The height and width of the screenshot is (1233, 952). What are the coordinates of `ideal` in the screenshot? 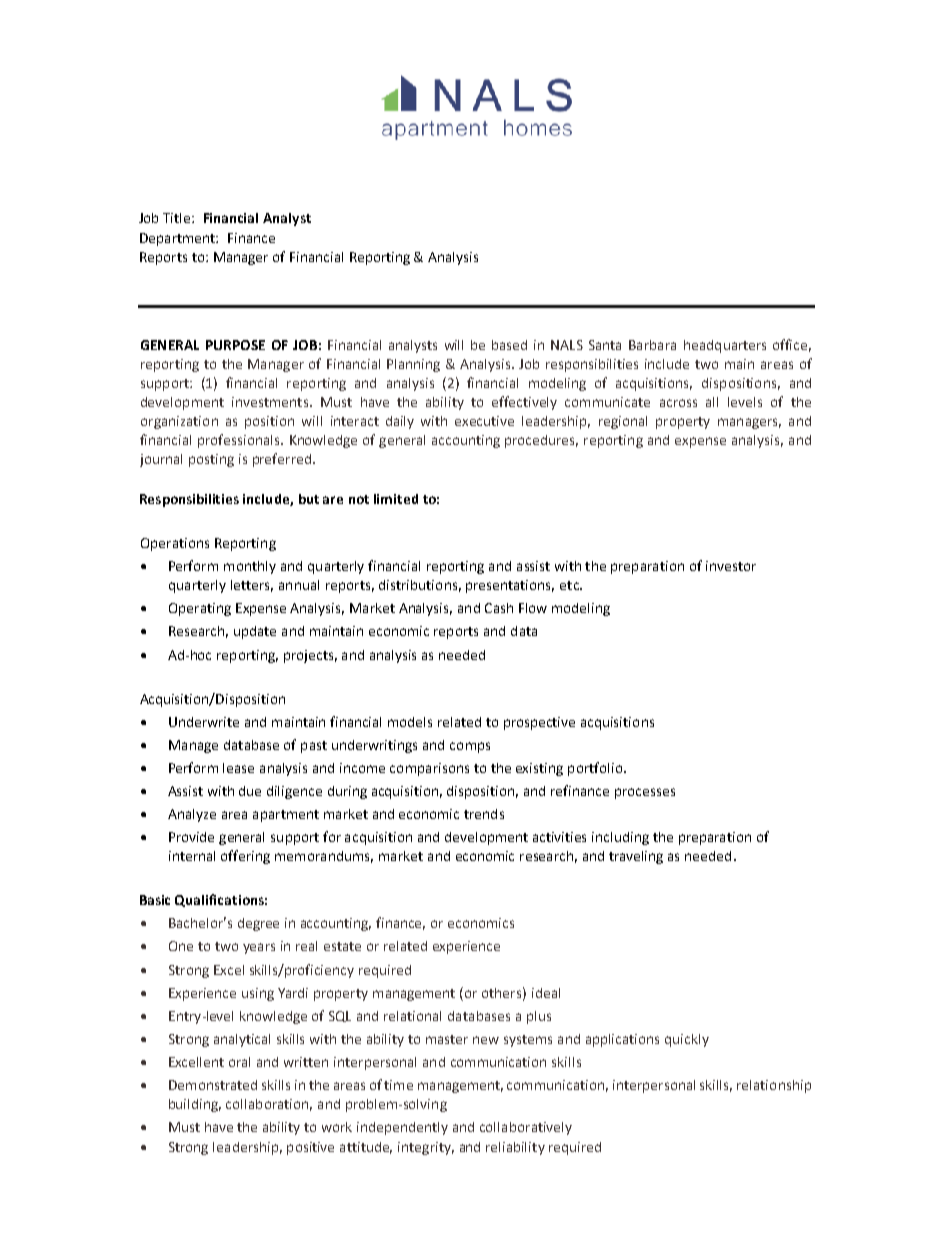 It's located at (546, 993).
